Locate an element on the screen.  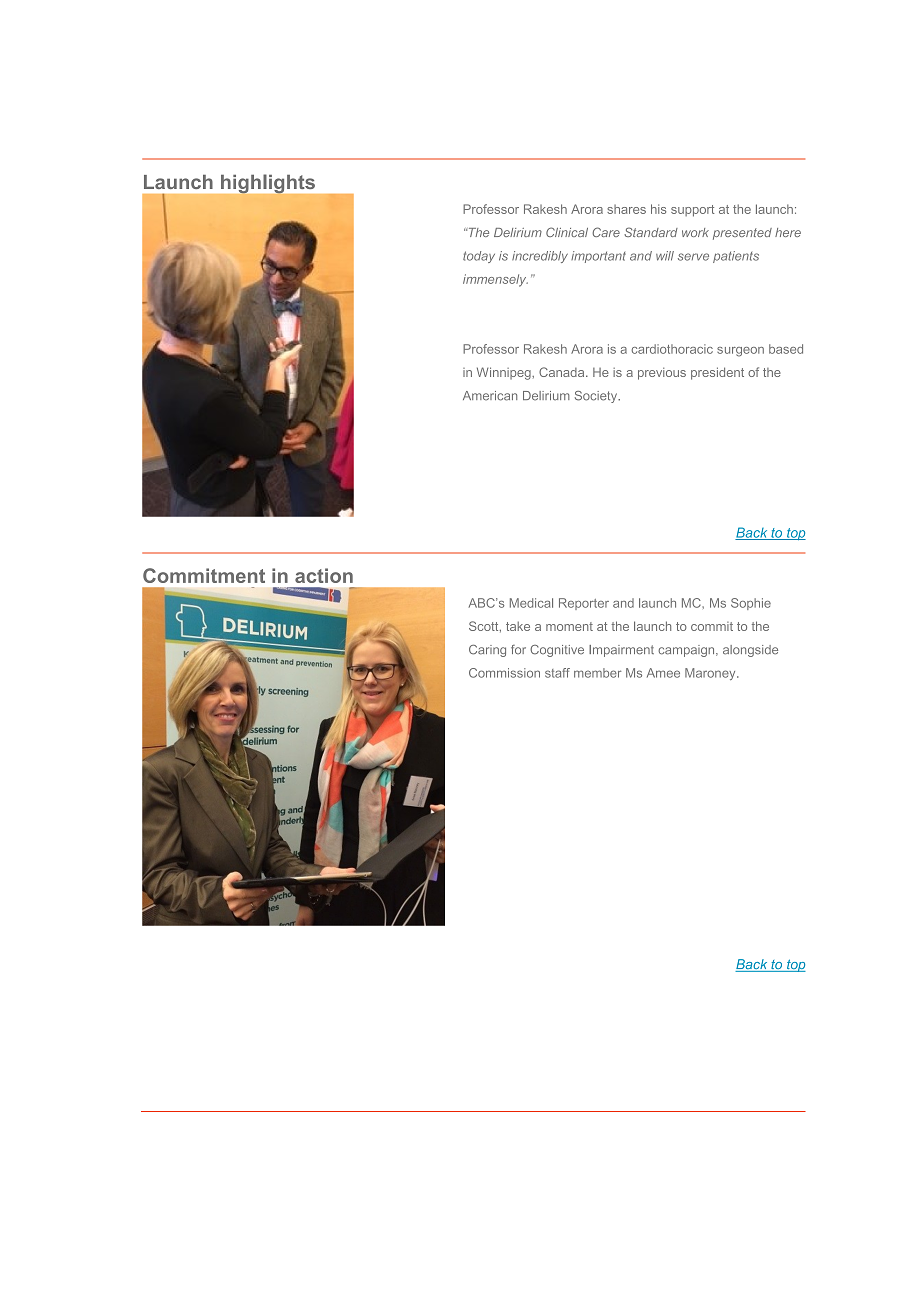
for is located at coordinates (518, 649).
